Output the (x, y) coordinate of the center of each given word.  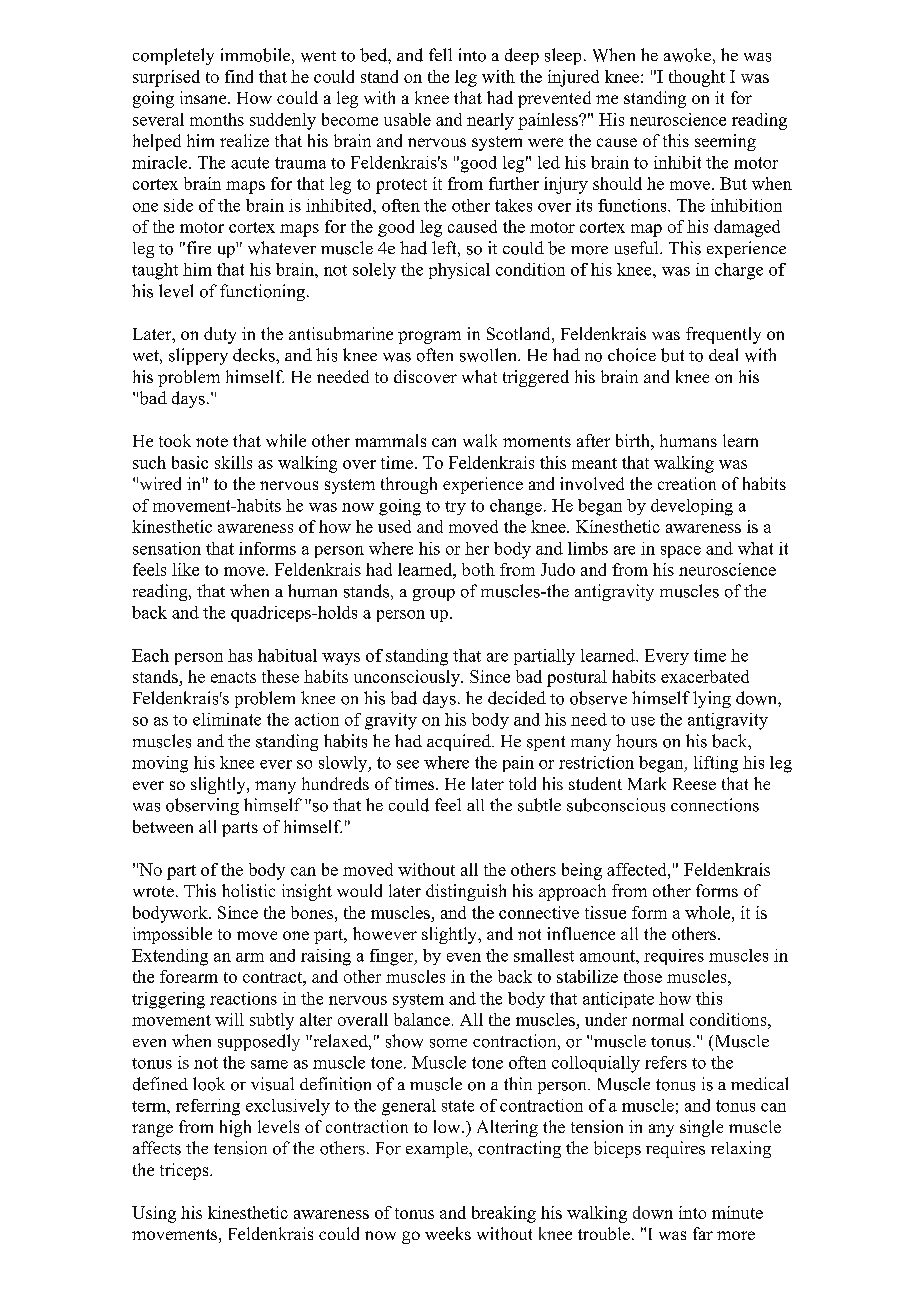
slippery (198, 356)
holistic (248, 890)
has (240, 655)
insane (204, 97)
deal (723, 354)
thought (697, 78)
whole (709, 912)
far (703, 1233)
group (434, 595)
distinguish (466, 892)
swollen (489, 355)
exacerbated (705, 676)
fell (440, 54)
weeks (448, 1233)
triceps (185, 1171)
